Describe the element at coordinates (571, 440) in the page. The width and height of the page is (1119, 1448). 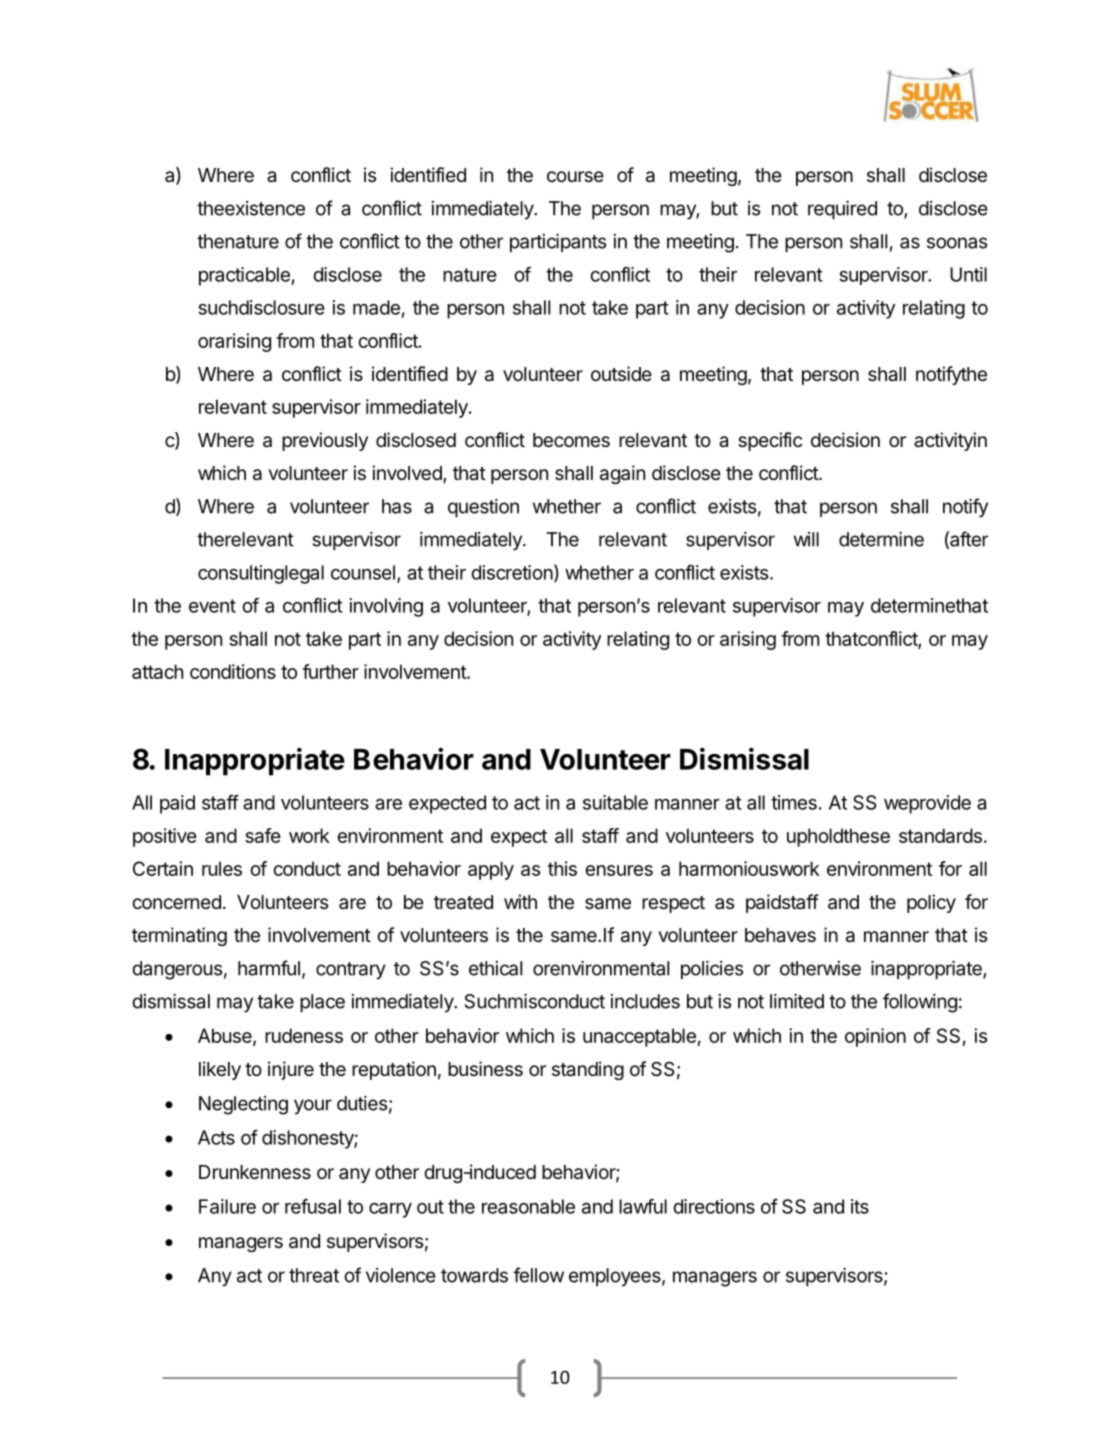
I see `becomes` at that location.
